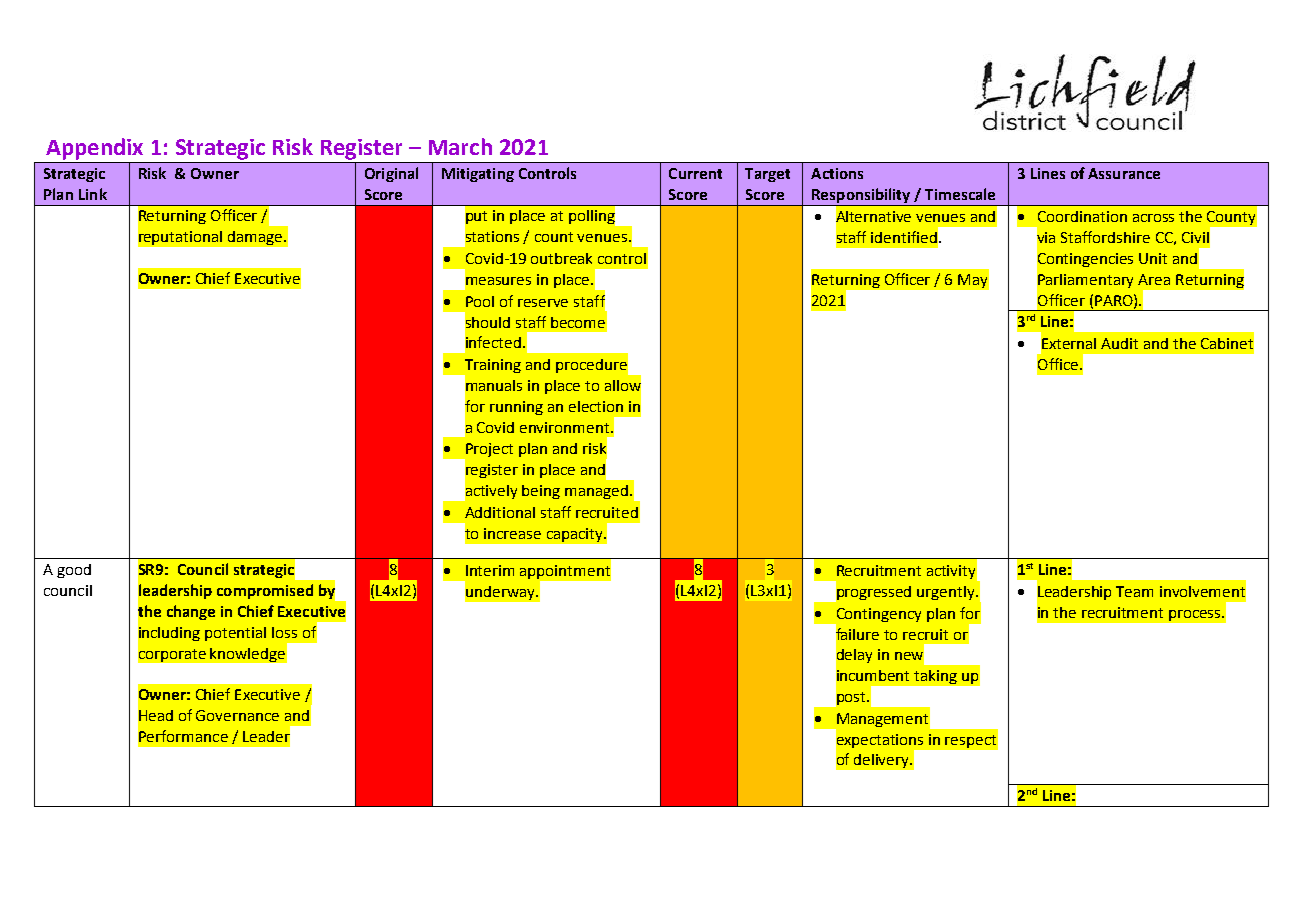 The height and width of the screenshot is (924, 1308). I want to click on Governance, so click(237, 715).
